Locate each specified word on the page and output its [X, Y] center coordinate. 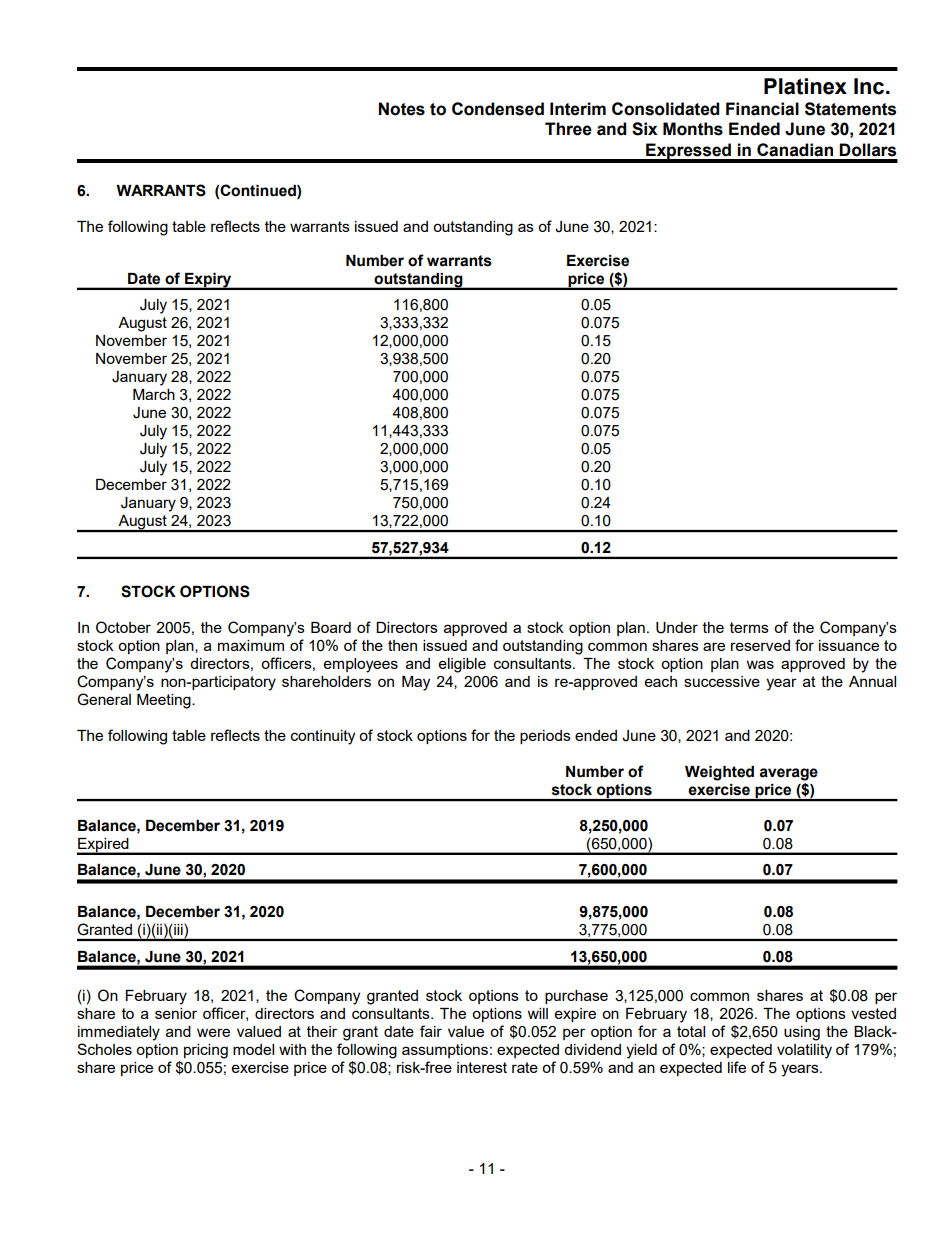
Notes [402, 109]
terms [749, 627]
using [802, 1033]
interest [482, 1067]
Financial [762, 109]
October [123, 627]
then [402, 645]
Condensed [498, 109]
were [213, 1032]
